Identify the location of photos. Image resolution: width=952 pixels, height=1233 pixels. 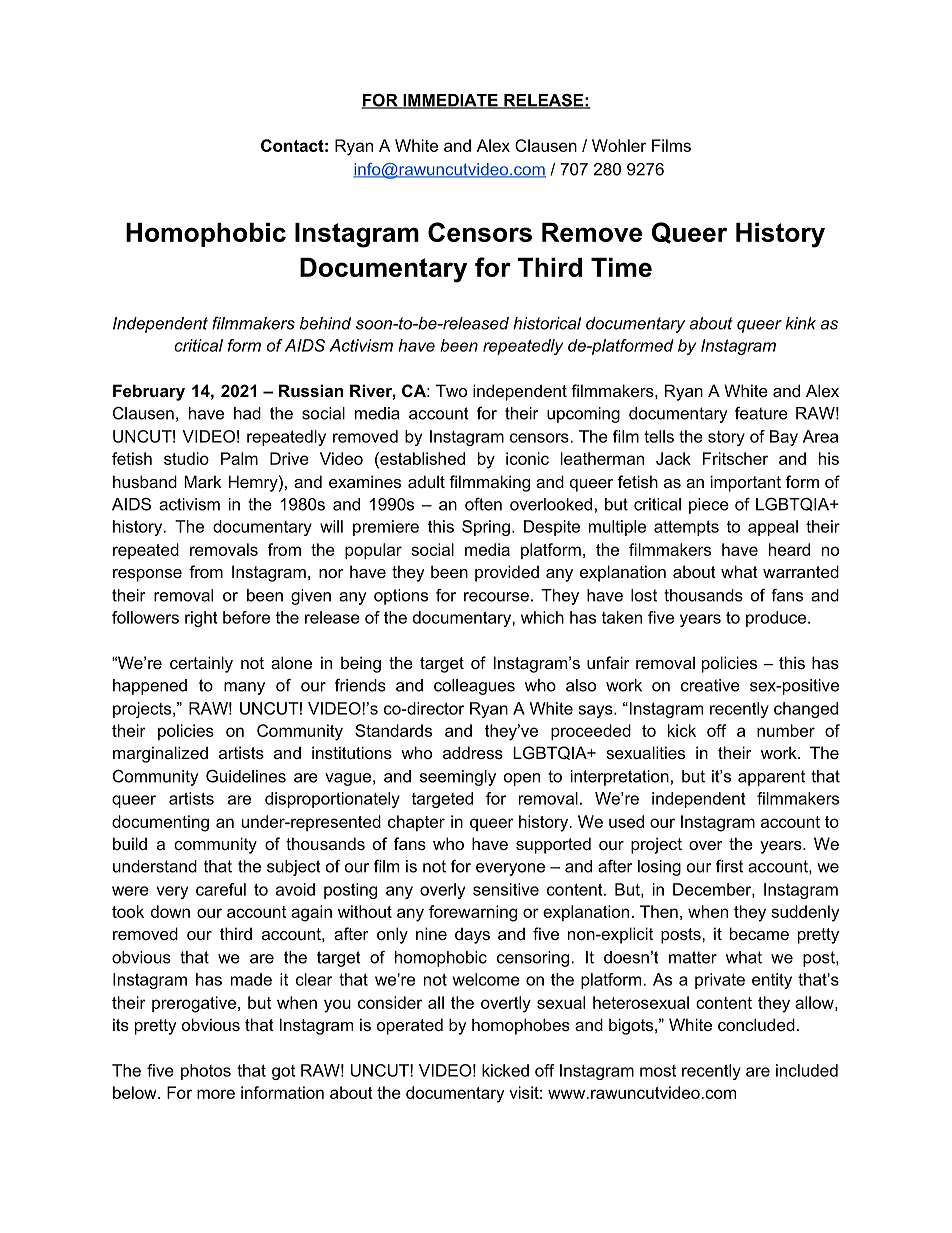
(206, 1072).
